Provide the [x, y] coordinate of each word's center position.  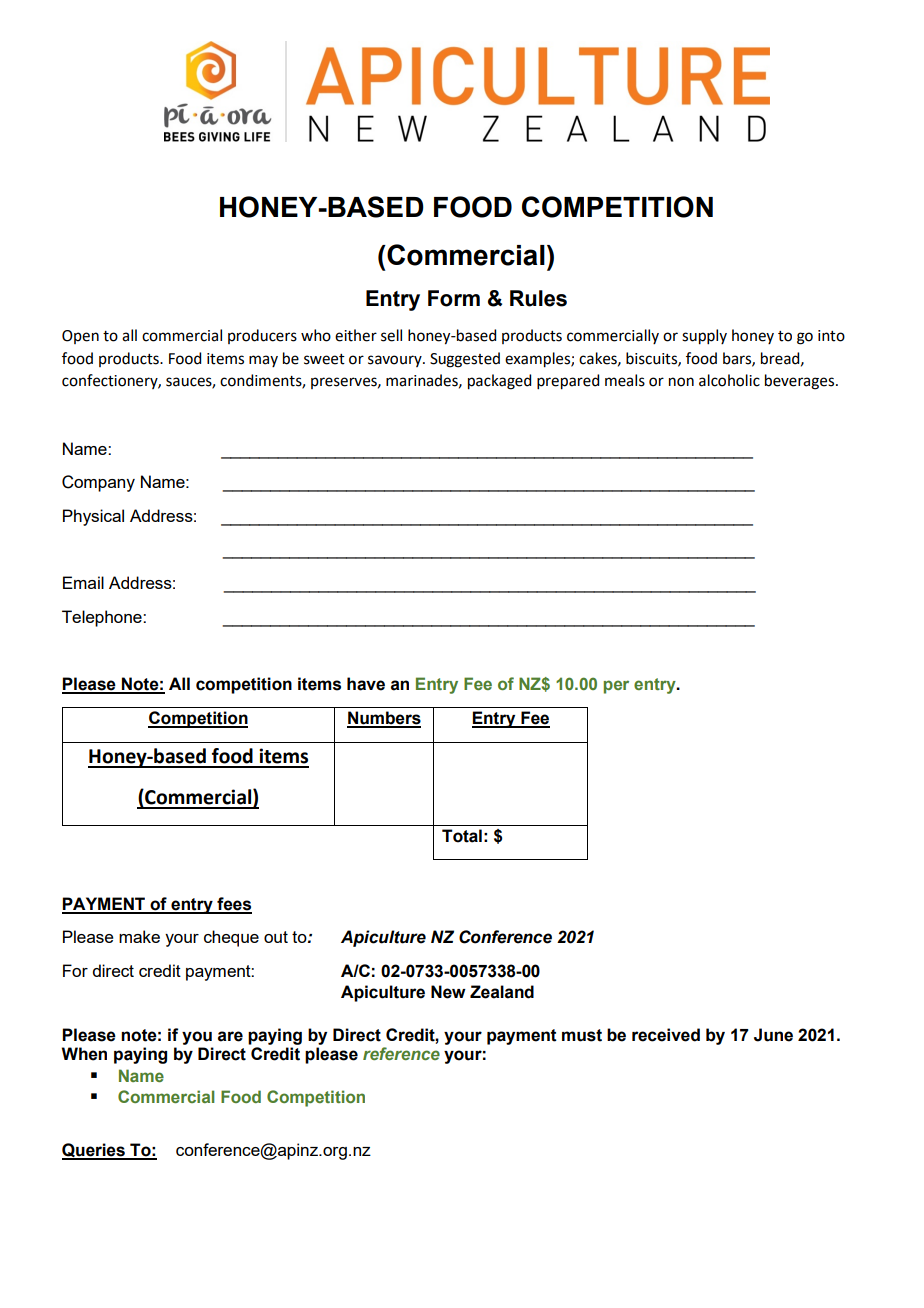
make [139, 936]
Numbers [384, 719]
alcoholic [729, 380]
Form [454, 298]
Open [80, 337]
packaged [499, 382]
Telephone [103, 618]
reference [401, 1053]
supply [704, 337]
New [448, 992]
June [773, 1035]
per [616, 687]
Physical [93, 517]
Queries [94, 1151]
